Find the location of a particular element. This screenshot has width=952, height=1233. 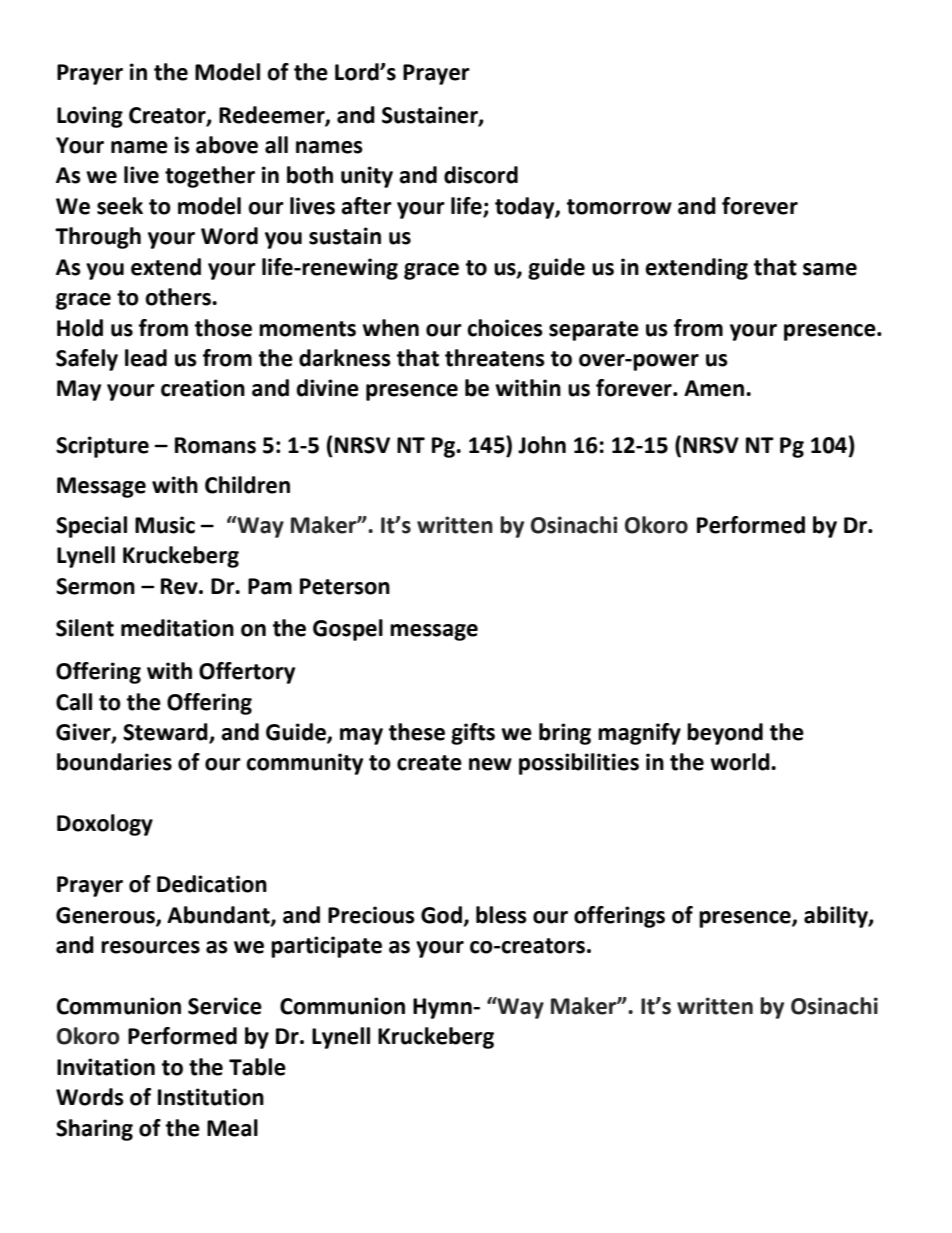

world is located at coordinates (741, 762).
